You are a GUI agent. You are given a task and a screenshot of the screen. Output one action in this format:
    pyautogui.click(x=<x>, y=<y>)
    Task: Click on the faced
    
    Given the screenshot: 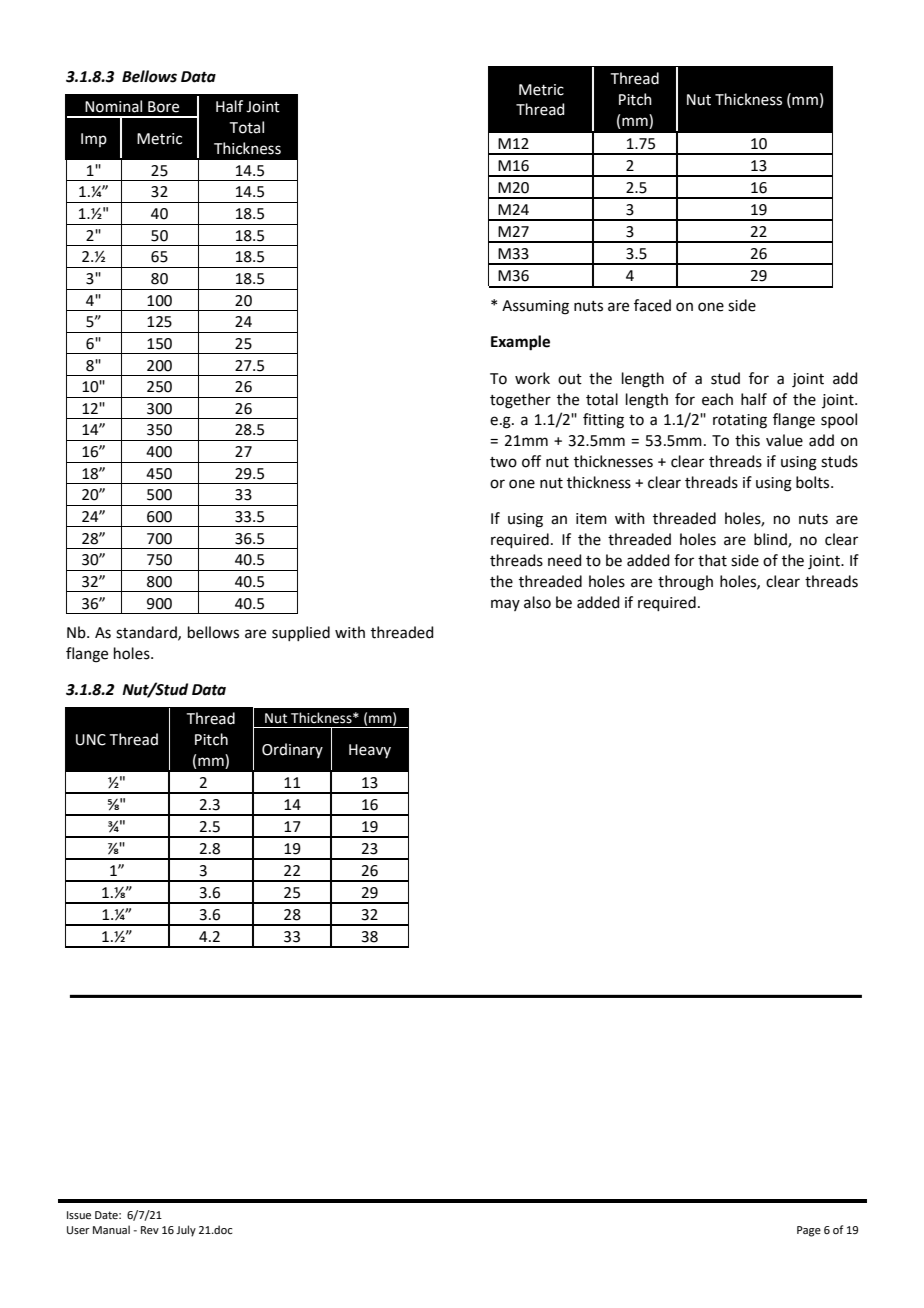 What is the action you would take?
    pyautogui.click(x=652, y=305)
